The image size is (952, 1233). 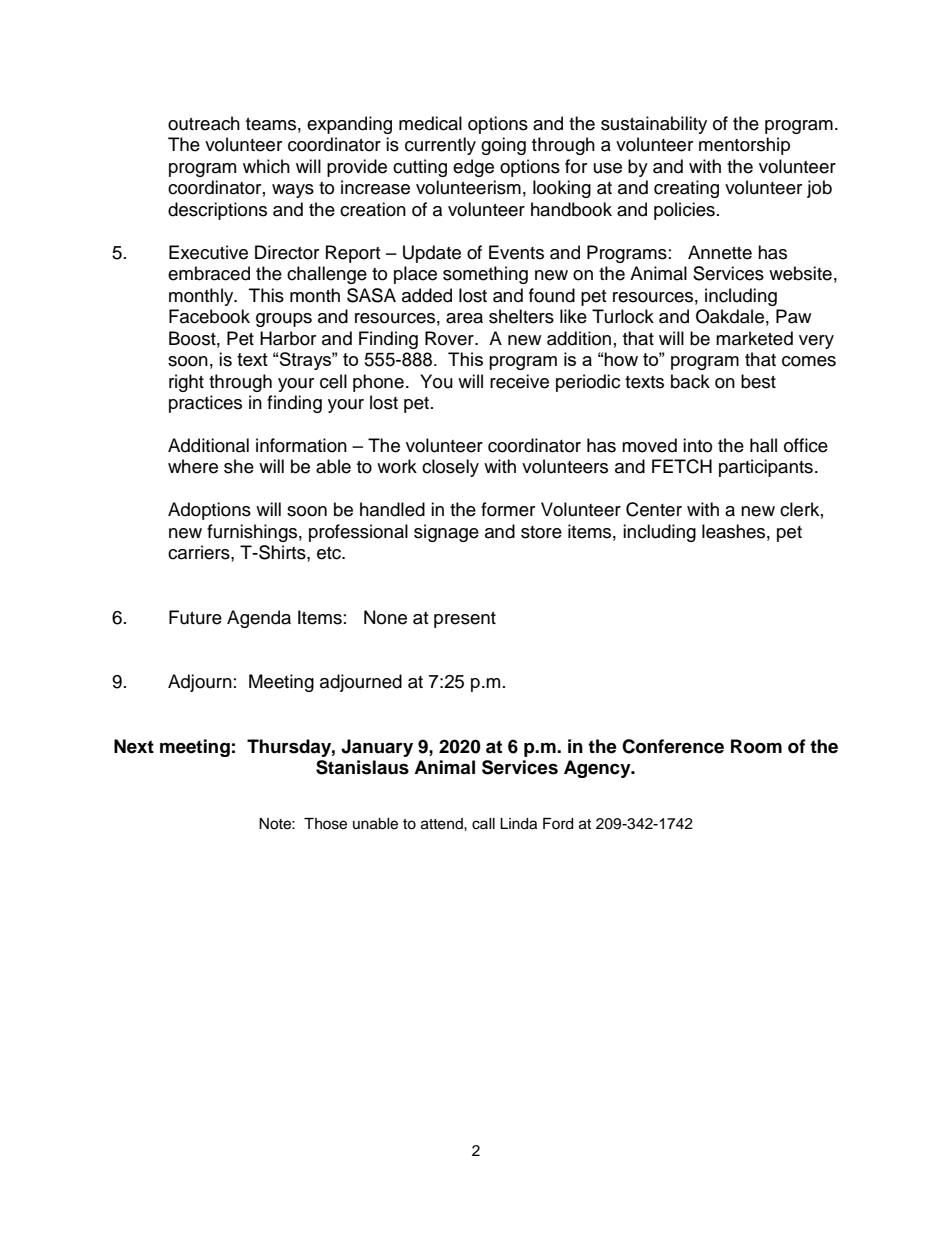 What do you see at coordinates (503, 146) in the screenshot?
I see `going` at bounding box center [503, 146].
